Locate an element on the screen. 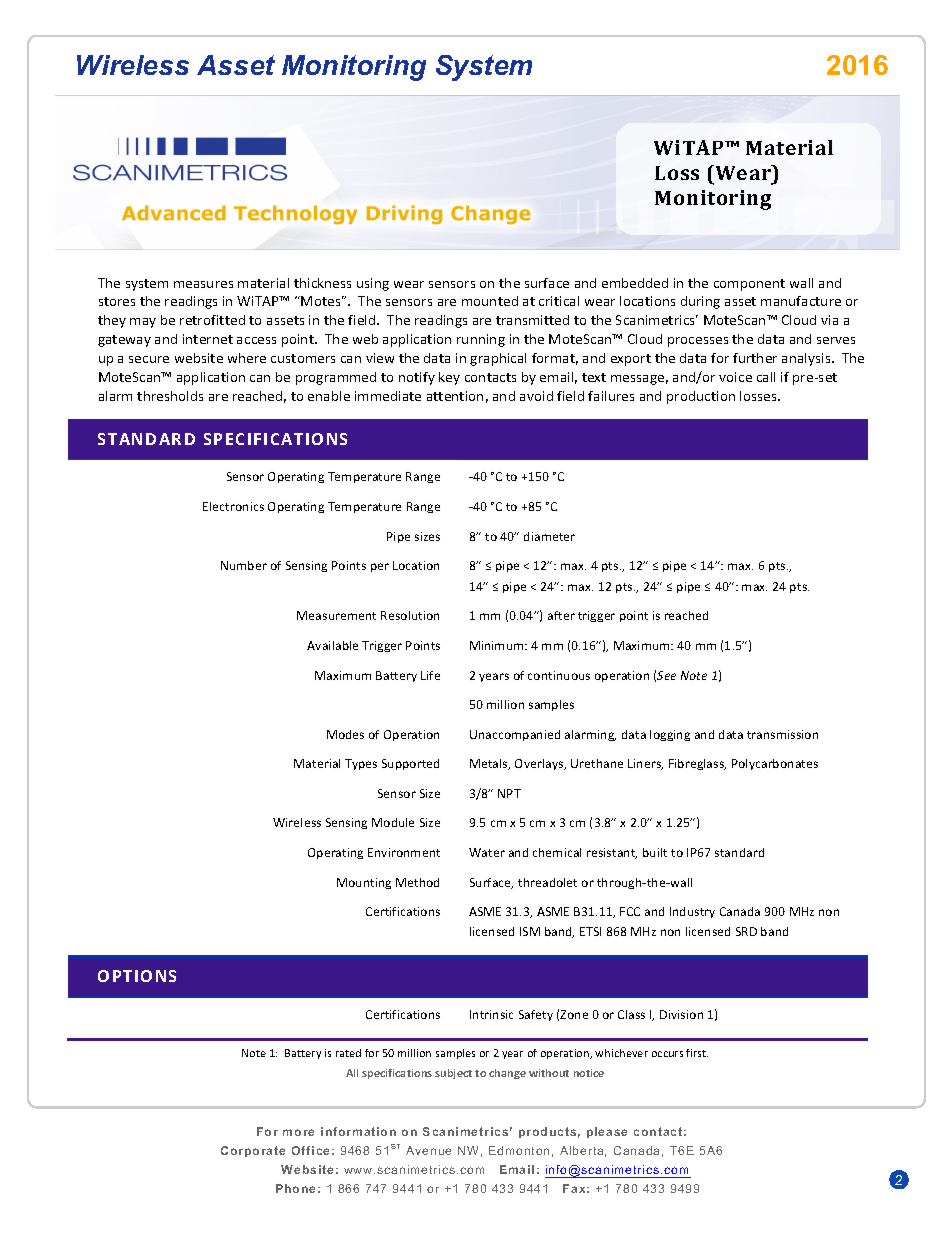 This screenshot has height=1233, width=952. transmission is located at coordinates (782, 734).
